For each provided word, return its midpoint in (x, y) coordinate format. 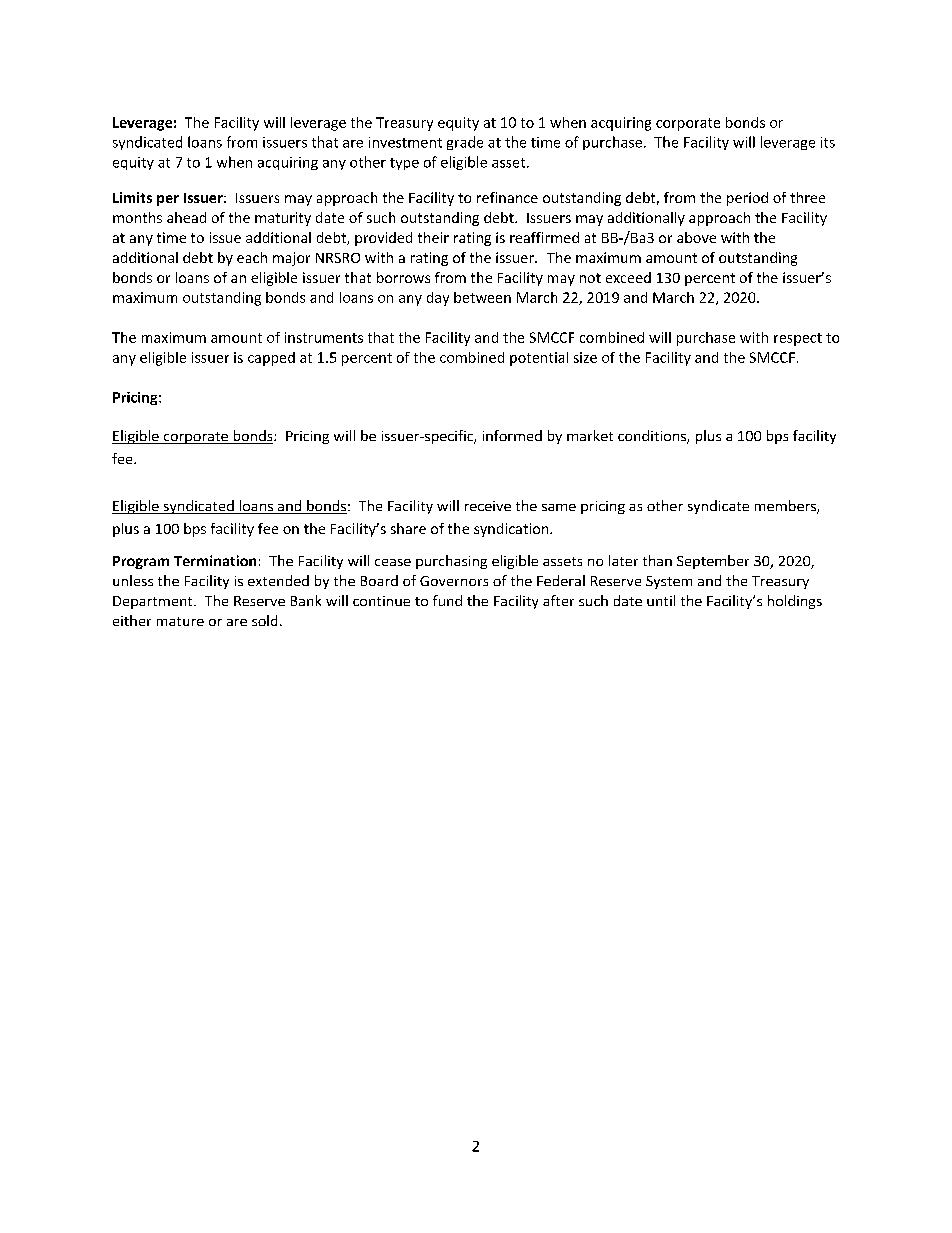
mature (180, 621)
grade (465, 143)
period (747, 199)
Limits (132, 197)
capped (271, 359)
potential (539, 359)
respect (798, 339)
